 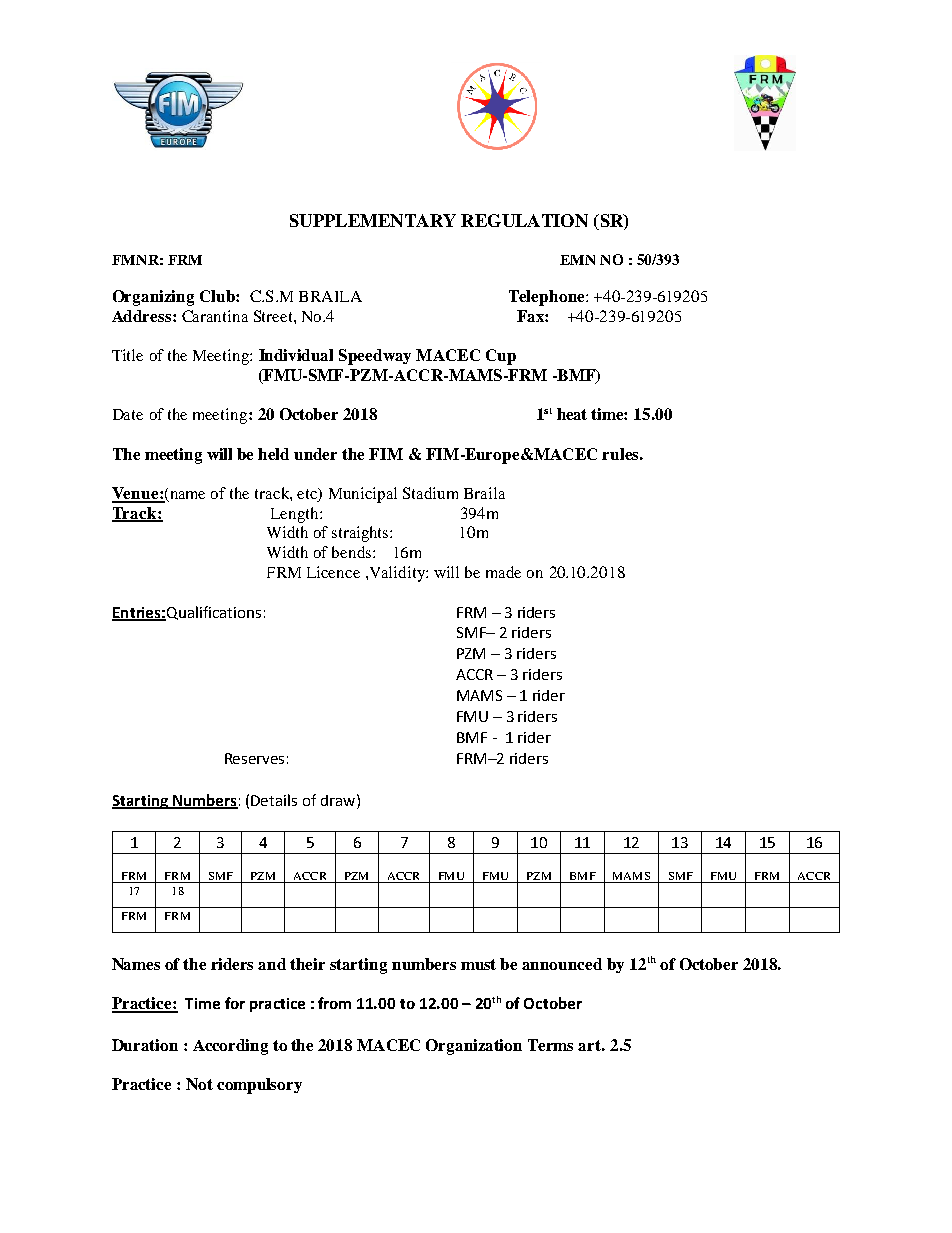 What do you see at coordinates (272, 964) in the page?
I see `and` at bounding box center [272, 964].
